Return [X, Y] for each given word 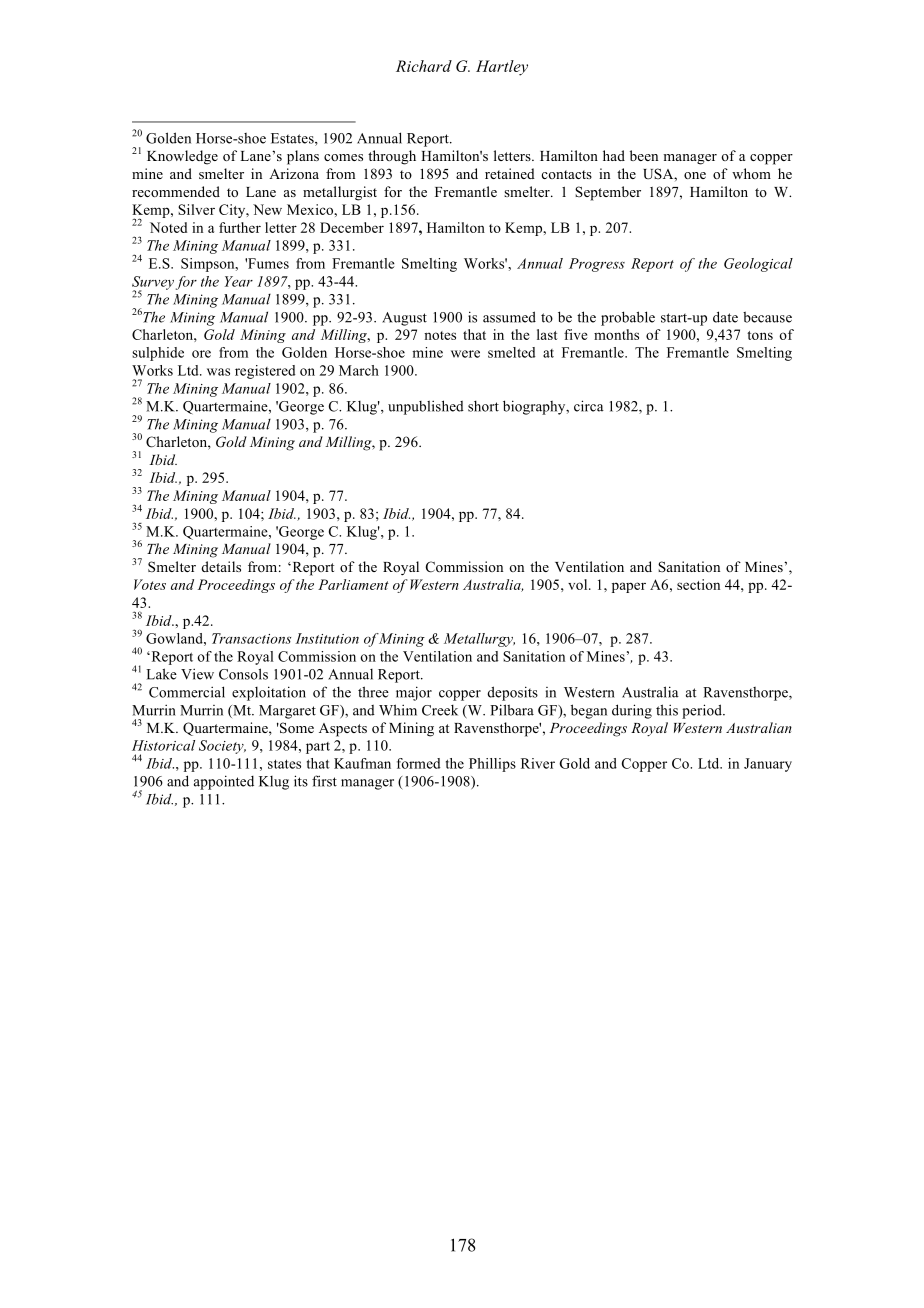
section [698, 584]
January [768, 765]
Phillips [492, 765]
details [221, 566]
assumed [509, 317]
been [644, 155]
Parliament [353, 584]
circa [589, 406]
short [483, 406]
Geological [758, 265]
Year [239, 281]
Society [222, 747]
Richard [424, 66]
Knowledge [182, 157]
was [218, 372]
